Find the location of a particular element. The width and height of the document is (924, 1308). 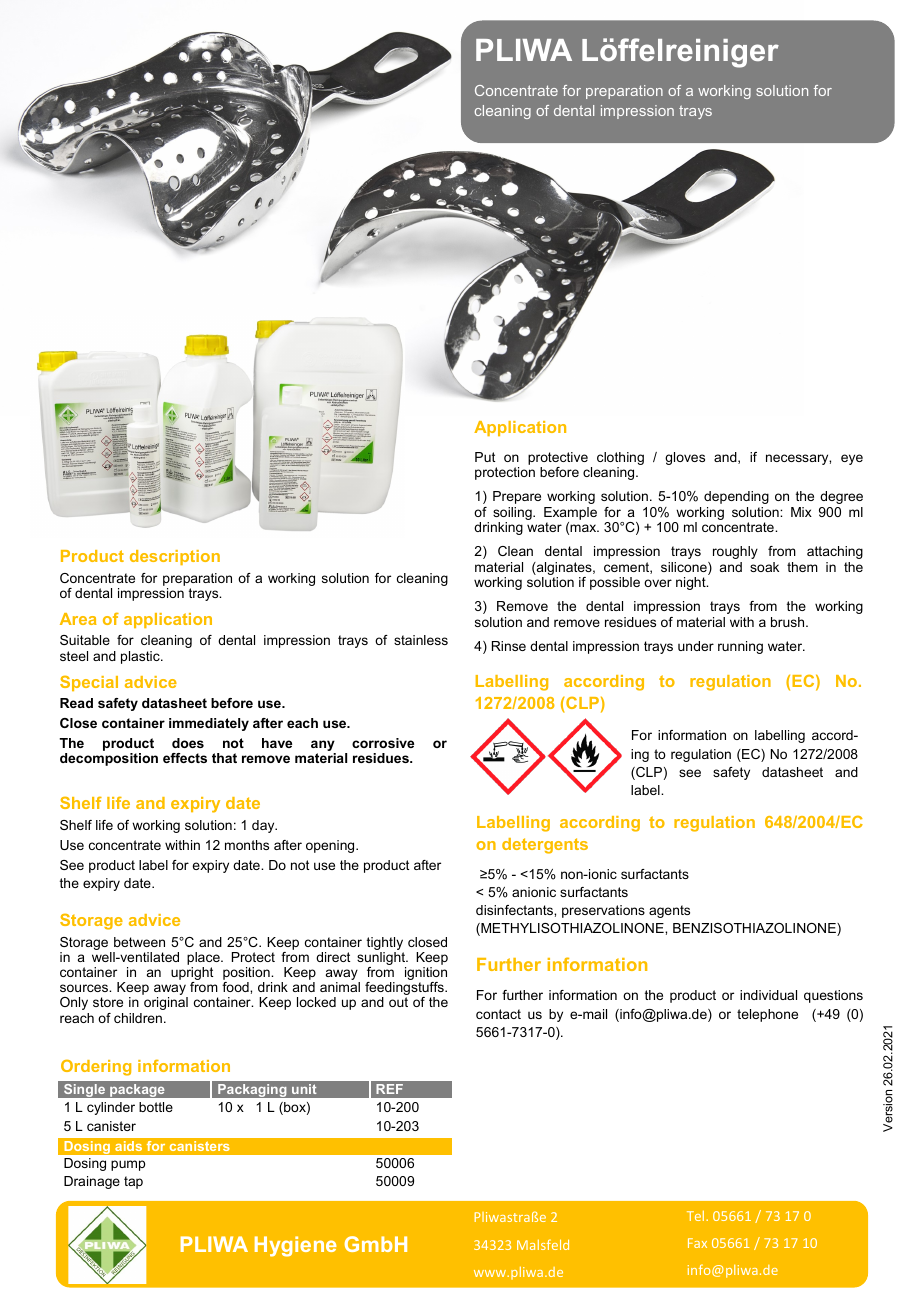

between is located at coordinates (139, 942).
